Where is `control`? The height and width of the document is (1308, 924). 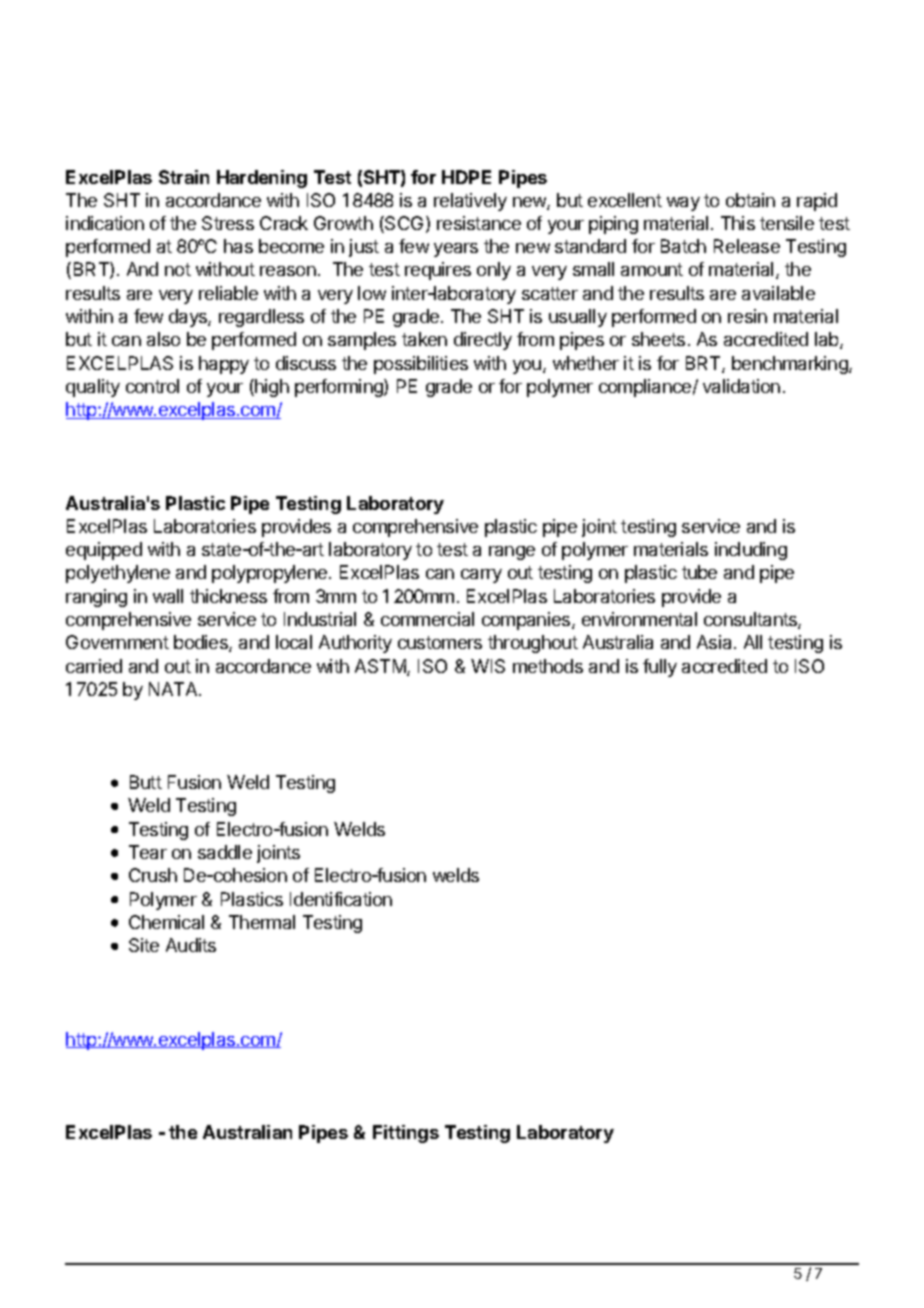
control is located at coordinates (152, 386).
